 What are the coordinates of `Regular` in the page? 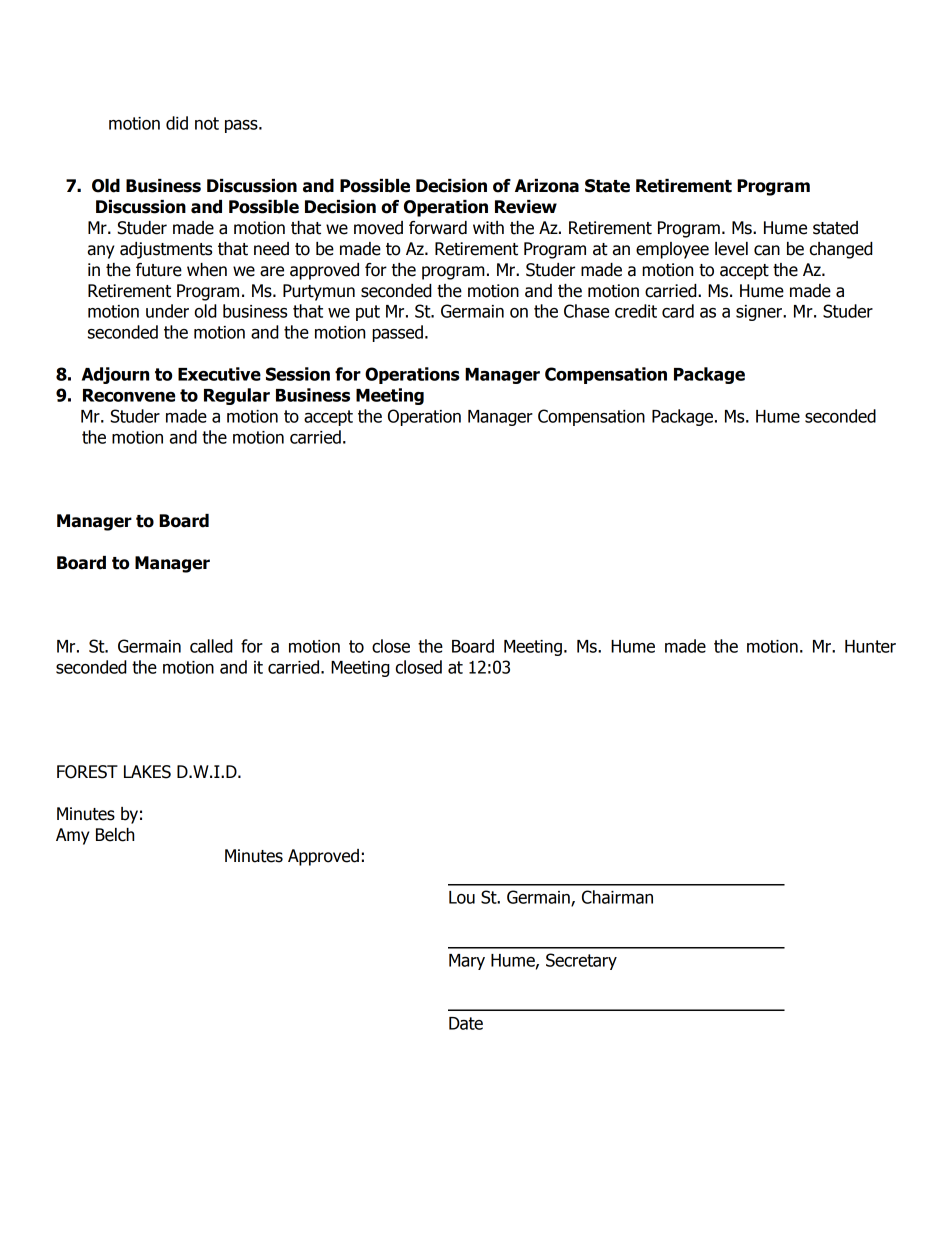 It's located at (237, 396).
